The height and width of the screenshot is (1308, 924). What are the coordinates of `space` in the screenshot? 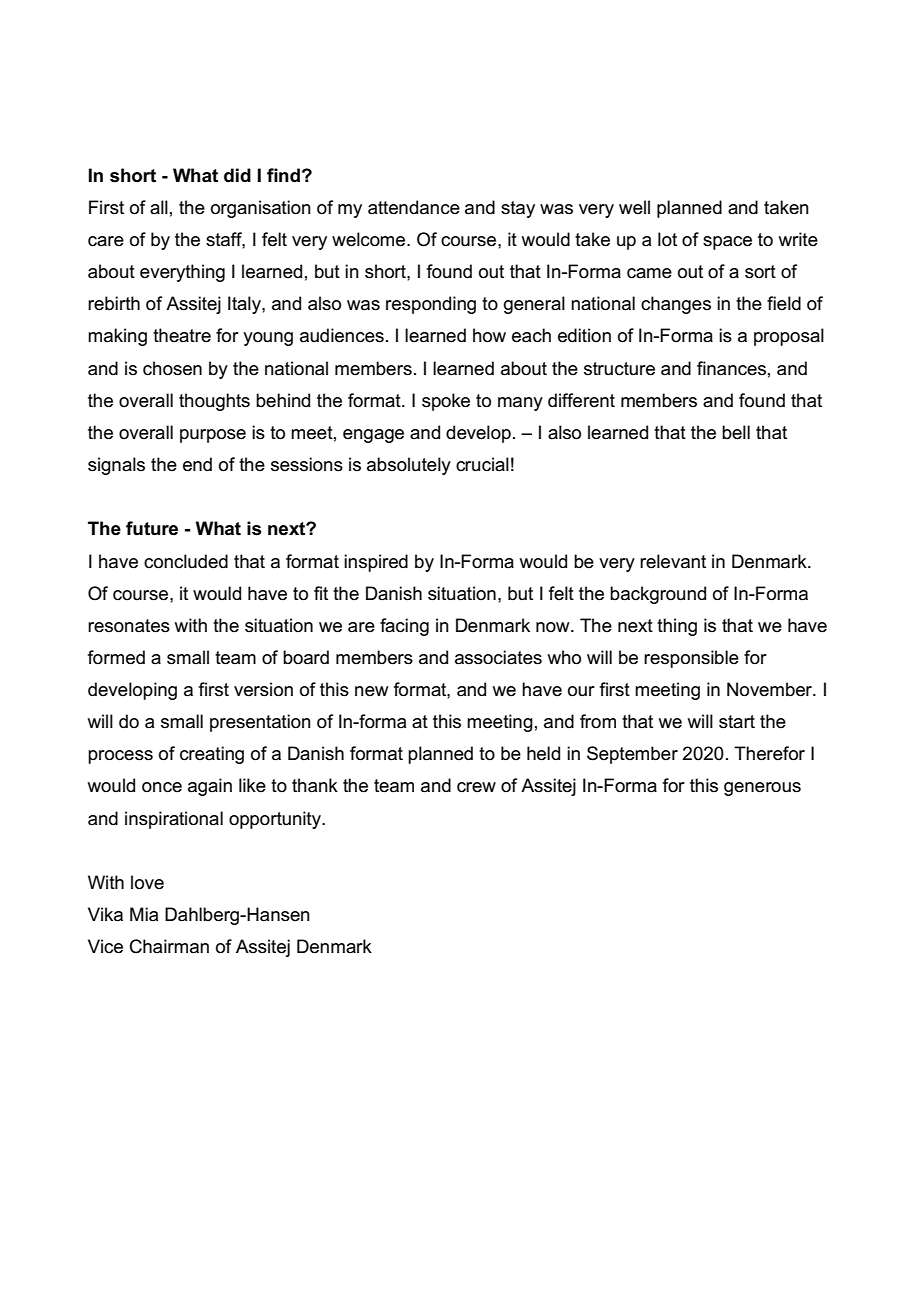 It's located at (727, 243).
